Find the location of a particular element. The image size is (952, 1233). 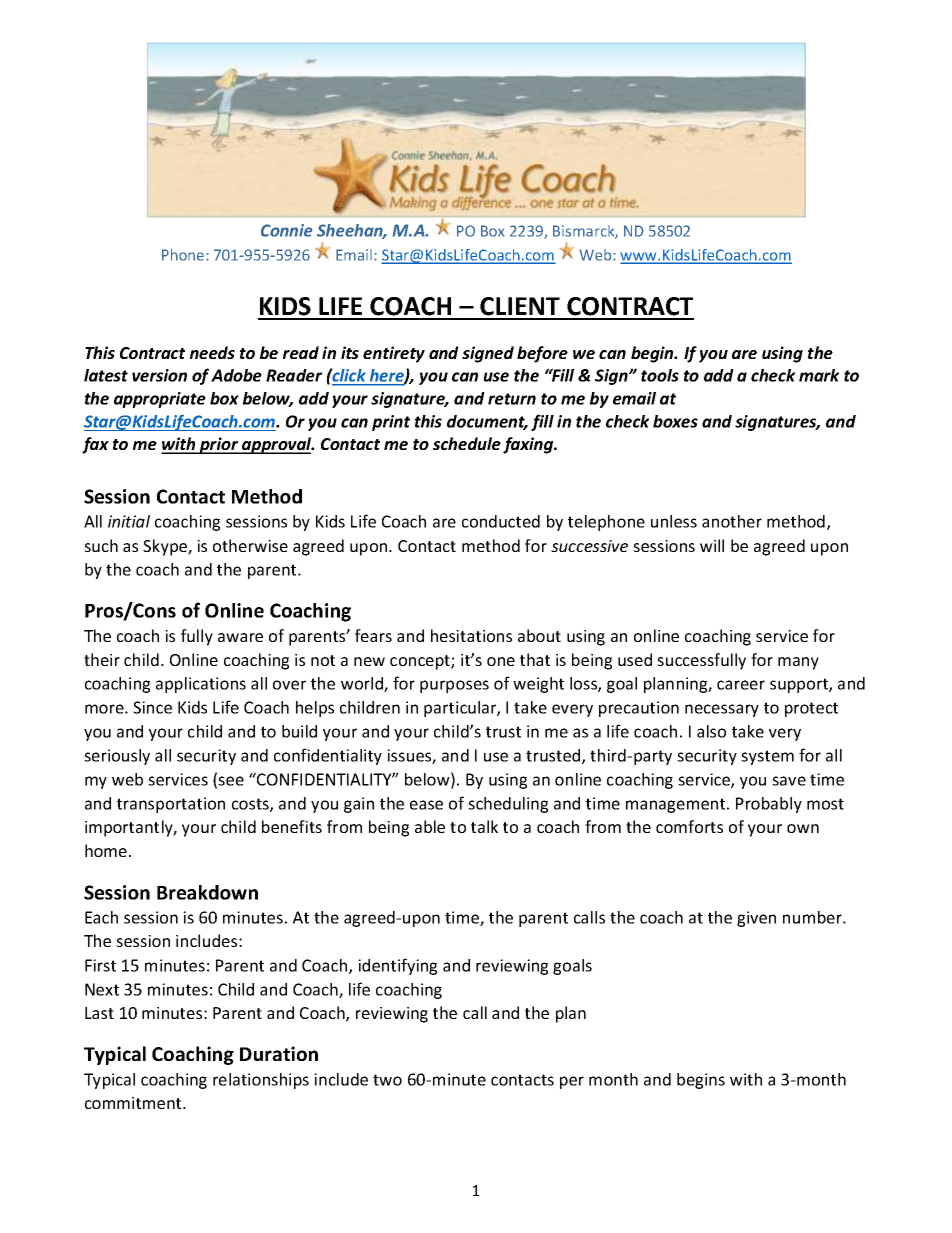

entirety is located at coordinates (394, 354).
